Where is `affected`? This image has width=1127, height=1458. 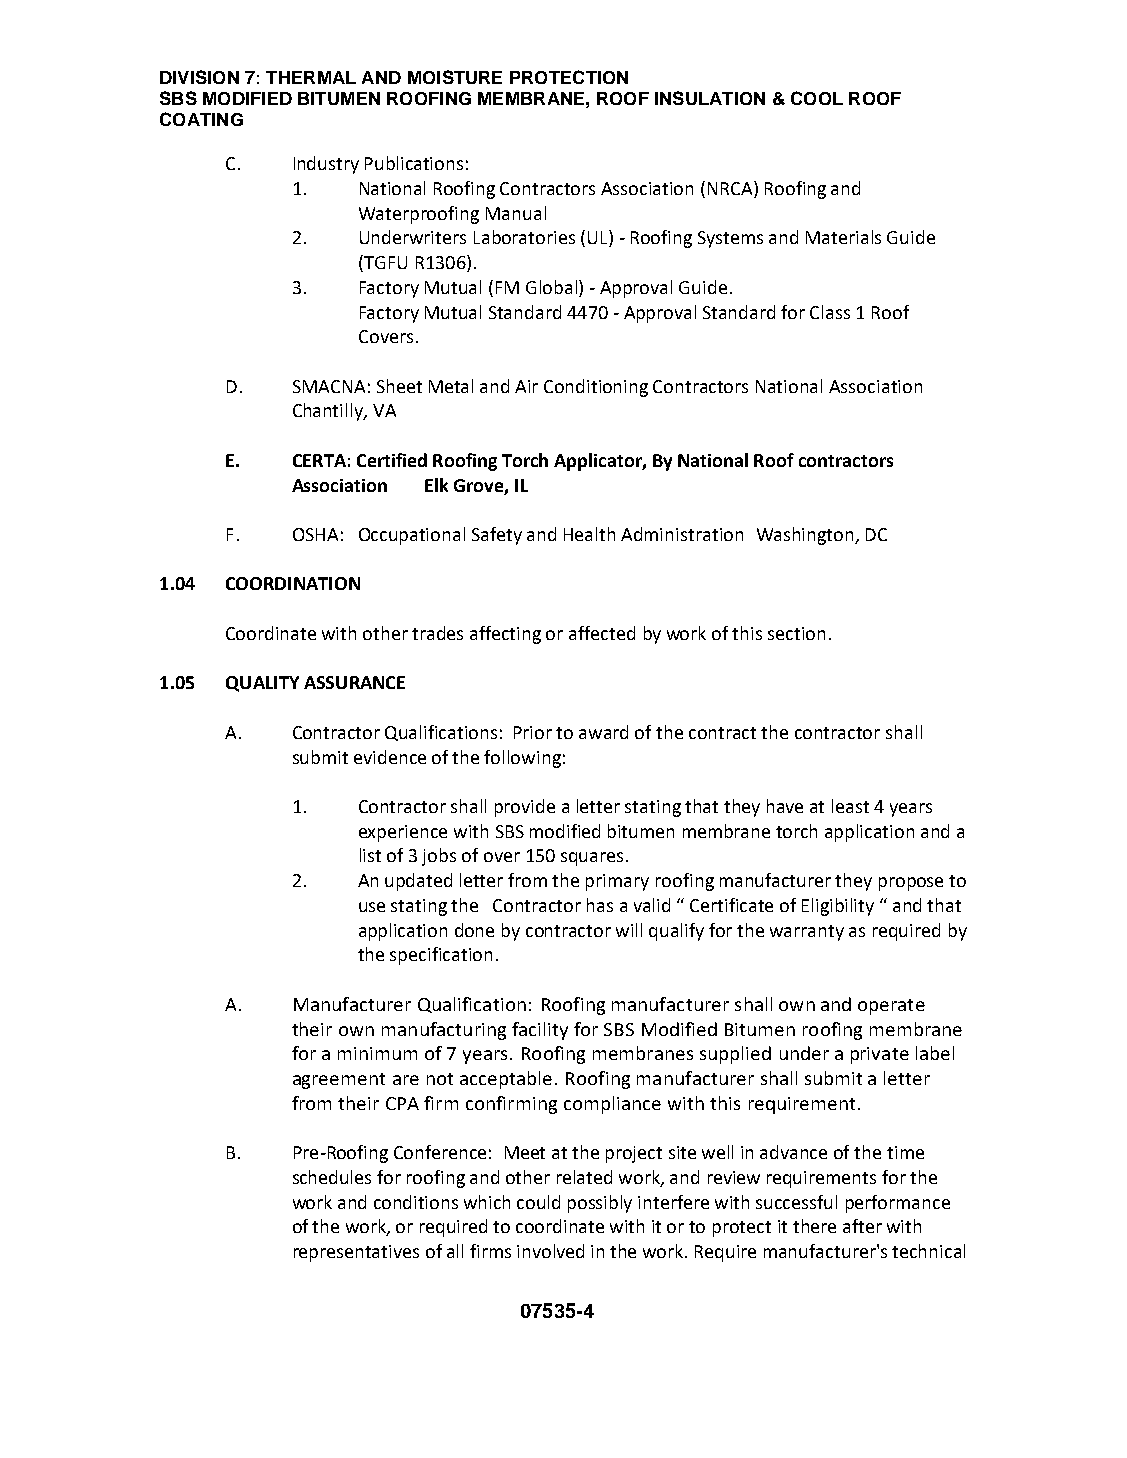 affected is located at coordinates (602, 633).
